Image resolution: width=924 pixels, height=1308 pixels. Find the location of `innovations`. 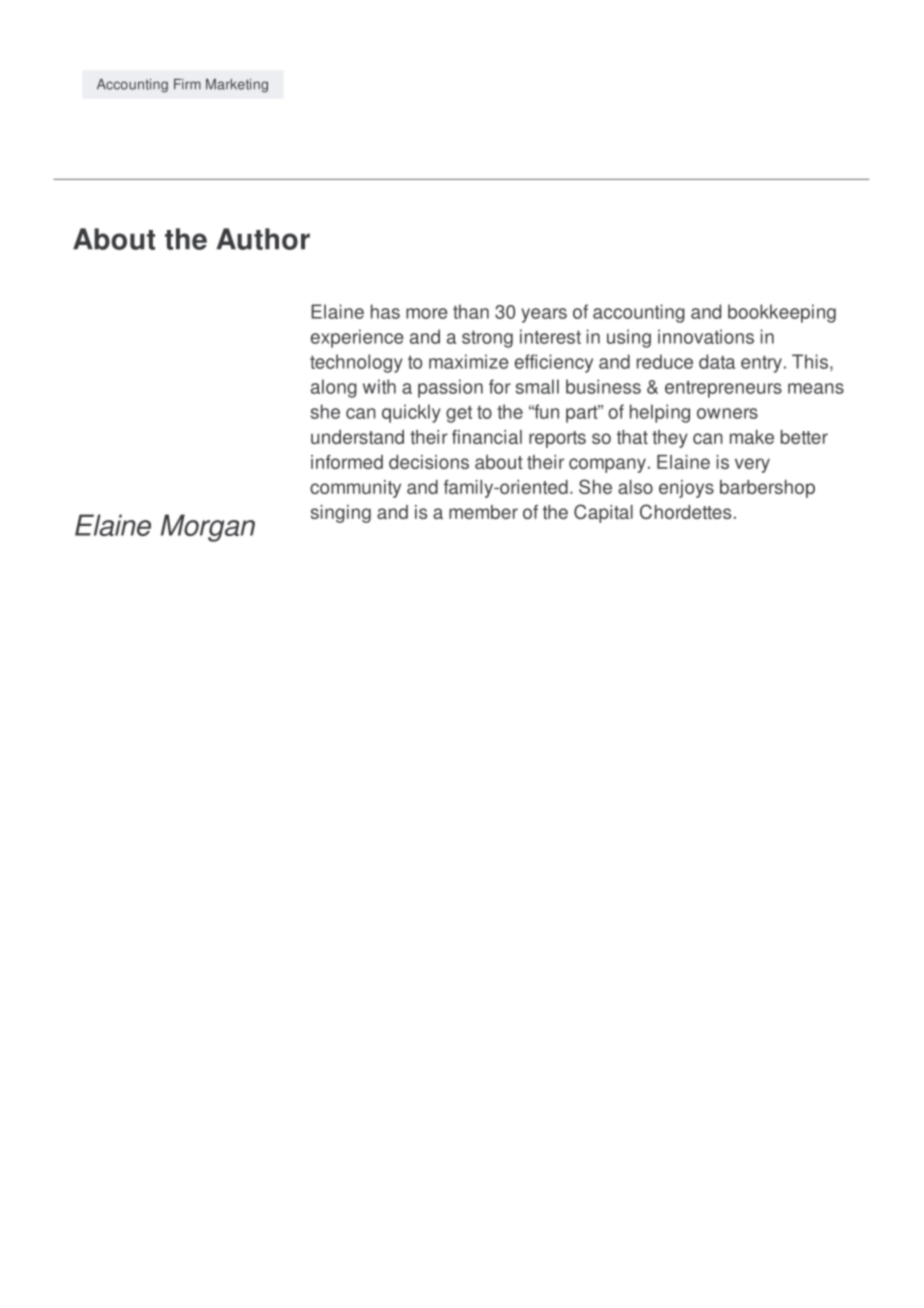

innovations is located at coordinates (706, 336).
